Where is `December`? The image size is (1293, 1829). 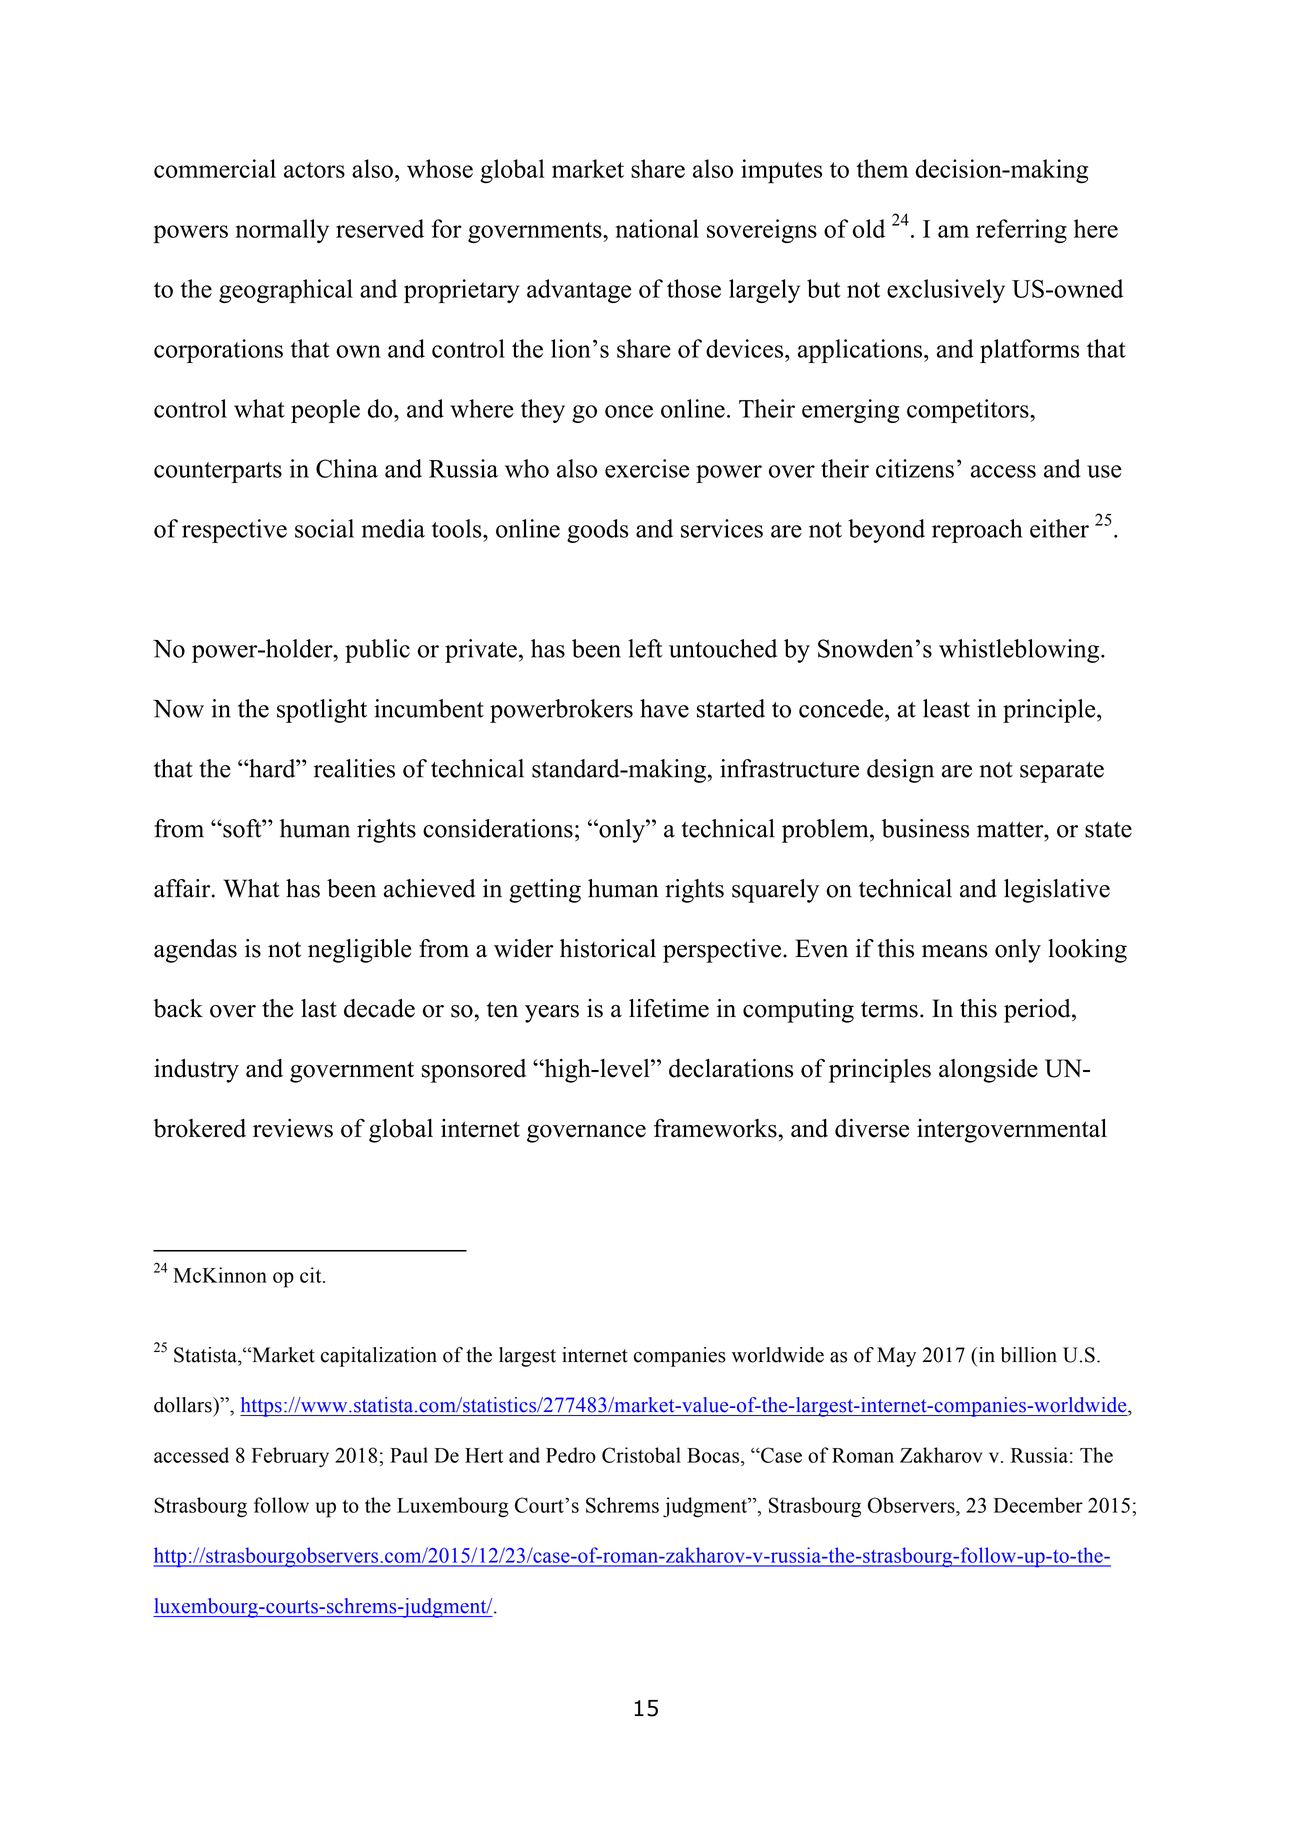
December is located at coordinates (1038, 1505).
